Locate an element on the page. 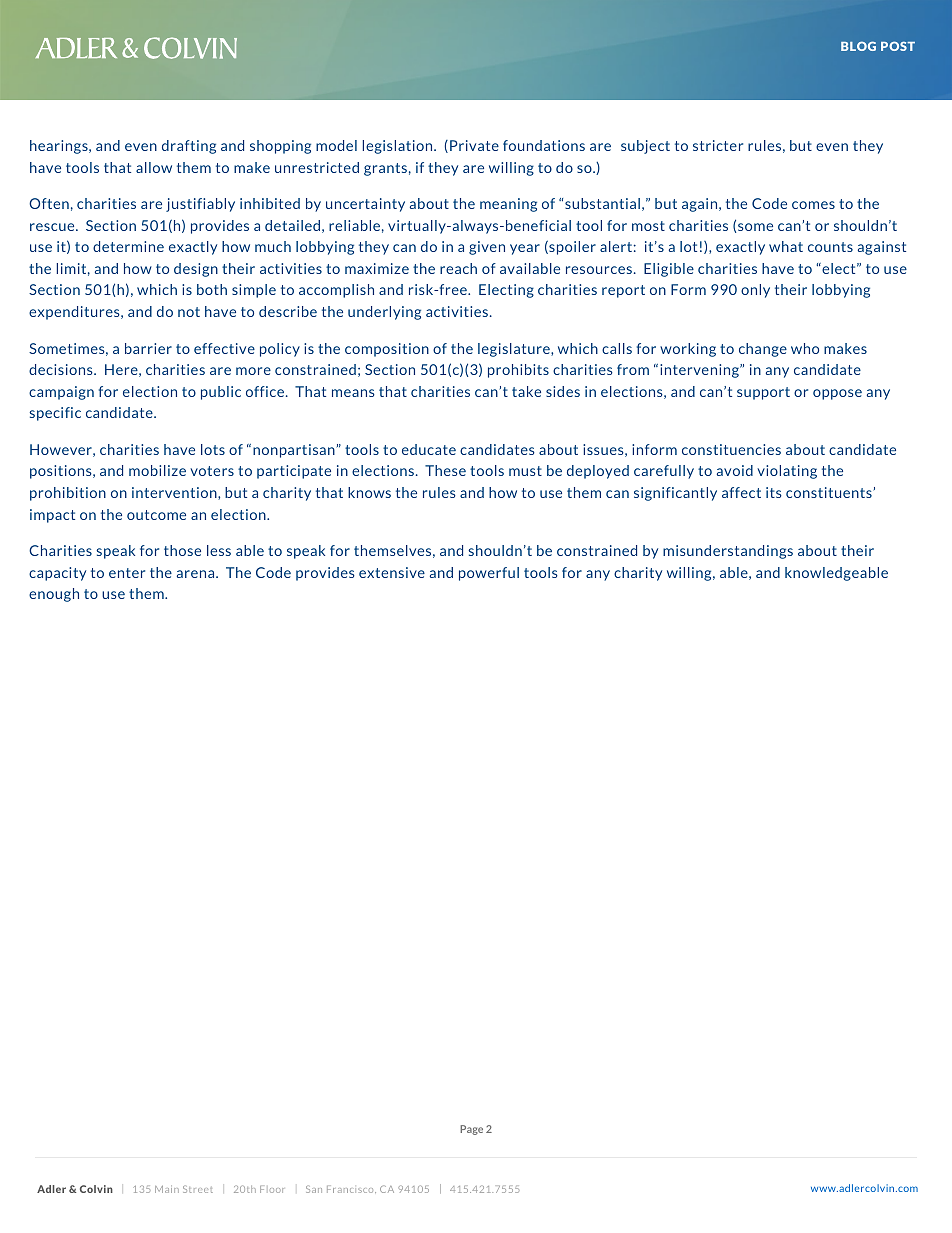 The height and width of the image is (1233, 952). drafting is located at coordinates (189, 147).
